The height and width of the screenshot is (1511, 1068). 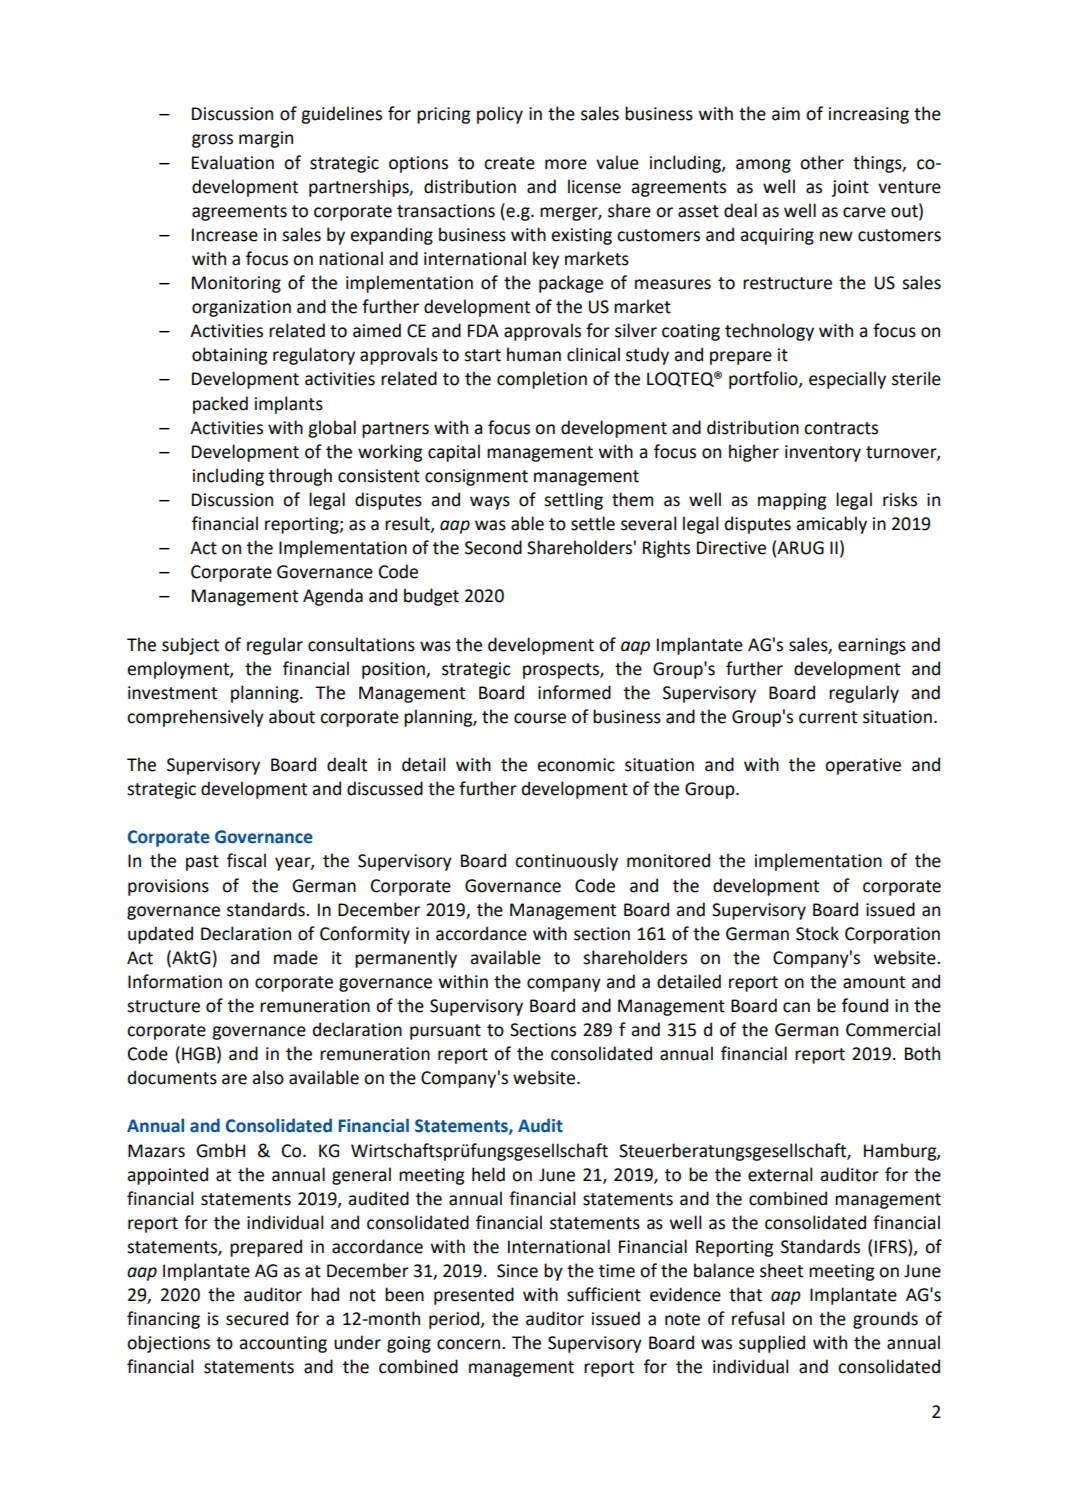 What do you see at coordinates (566, 164) in the screenshot?
I see `more` at bounding box center [566, 164].
